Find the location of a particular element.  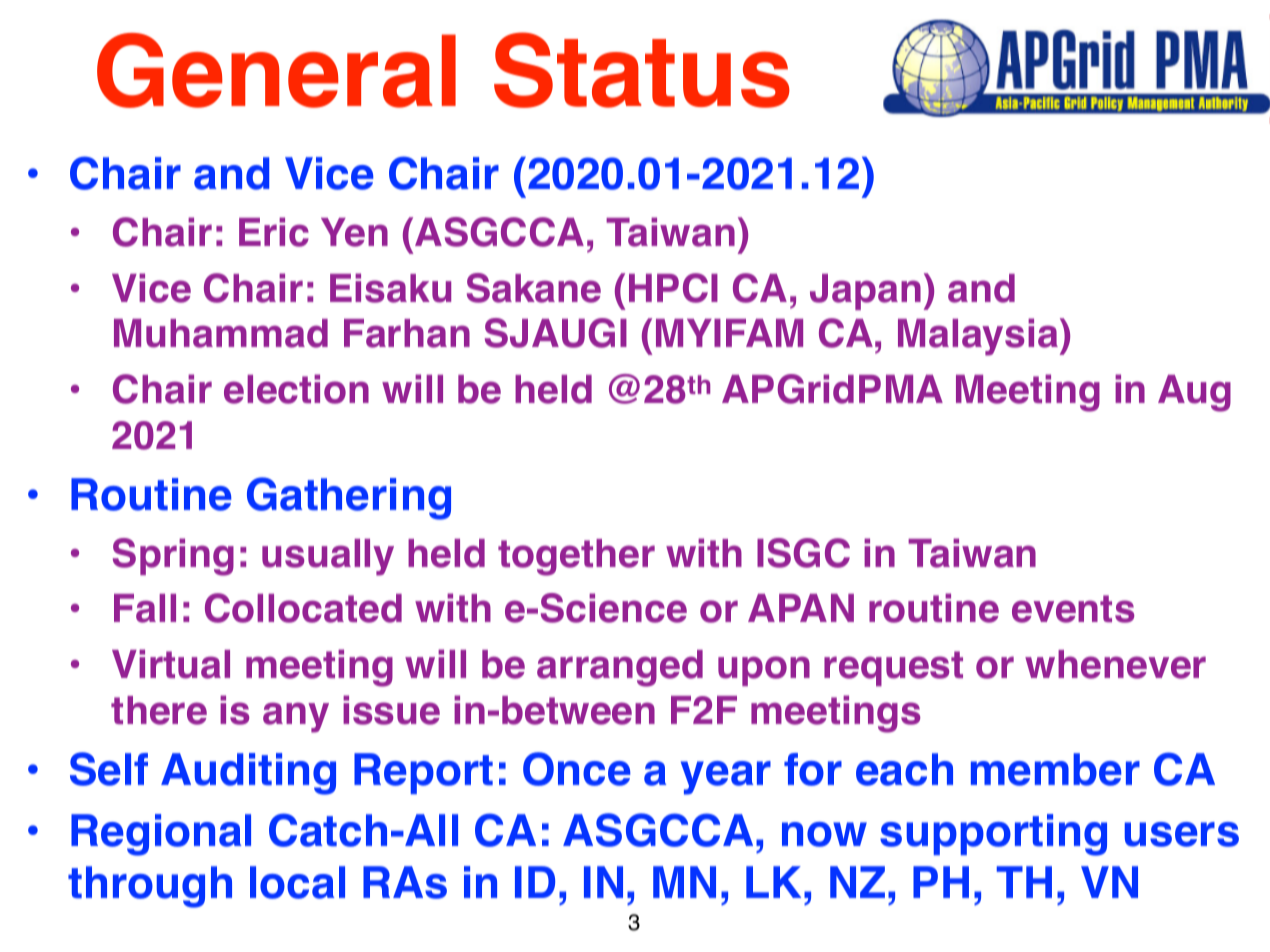

Collocated is located at coordinates (303, 608).
